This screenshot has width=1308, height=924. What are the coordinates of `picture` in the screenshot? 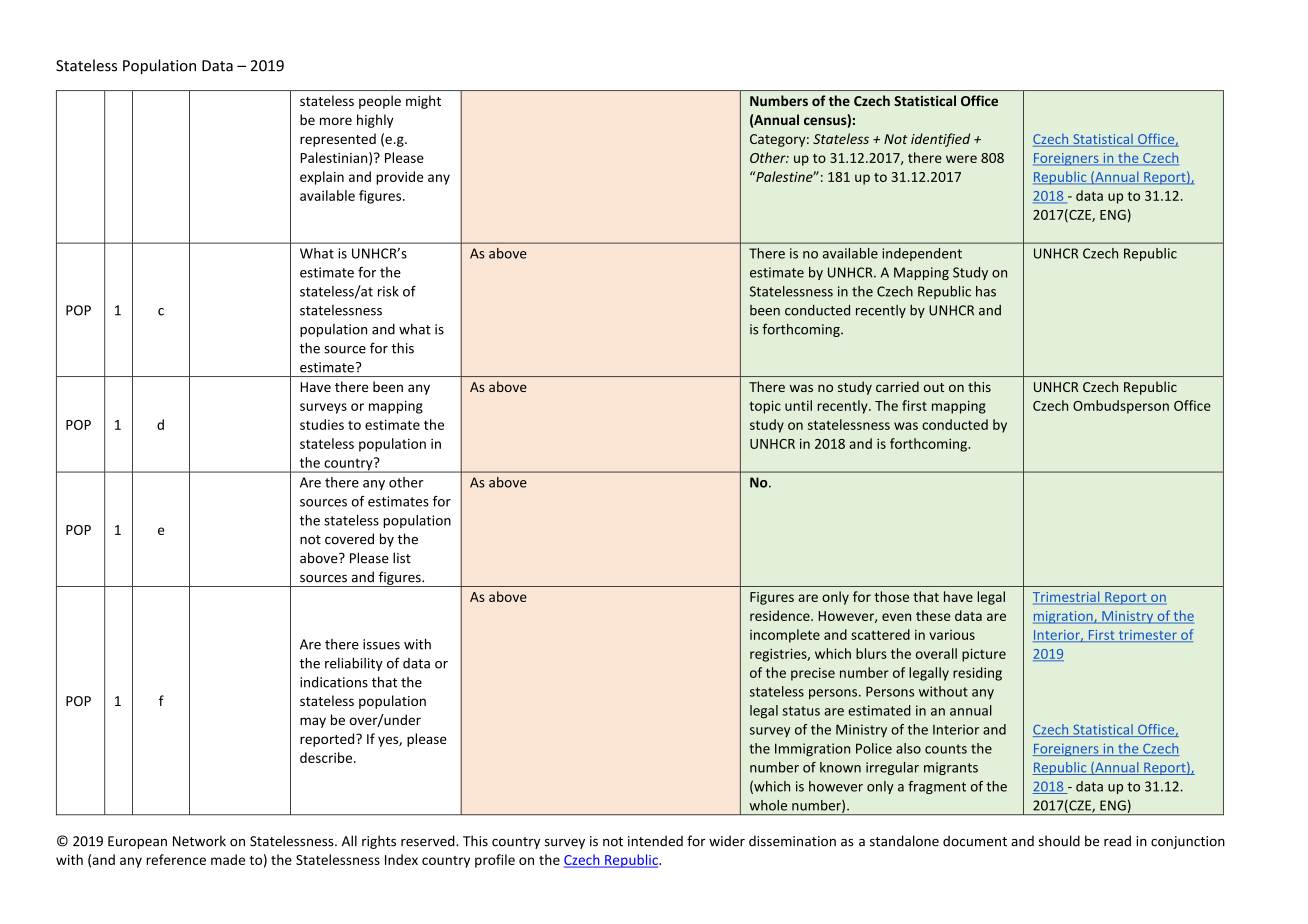 It's located at (984, 655).
